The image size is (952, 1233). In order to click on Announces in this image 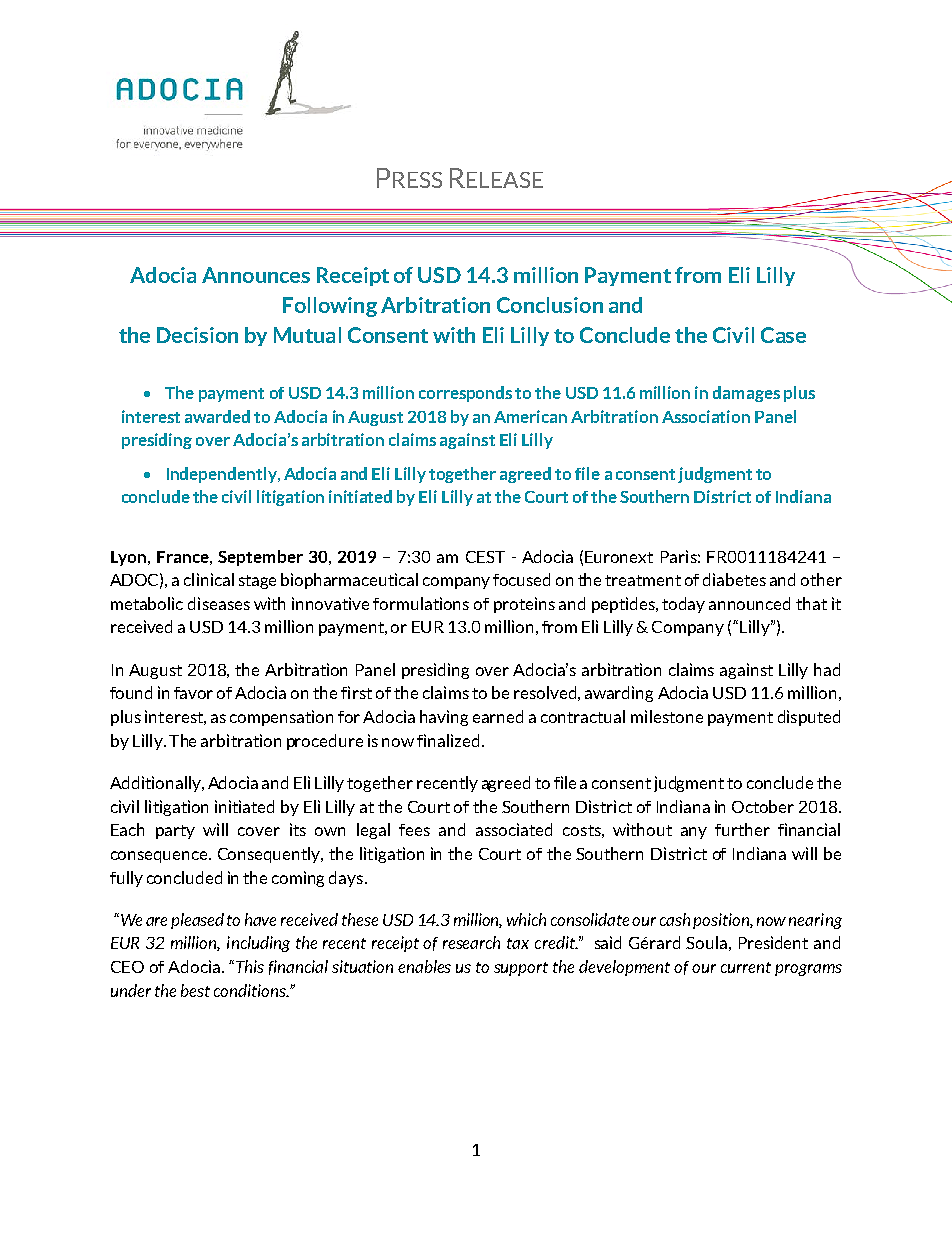, I will do `click(256, 275)`.
